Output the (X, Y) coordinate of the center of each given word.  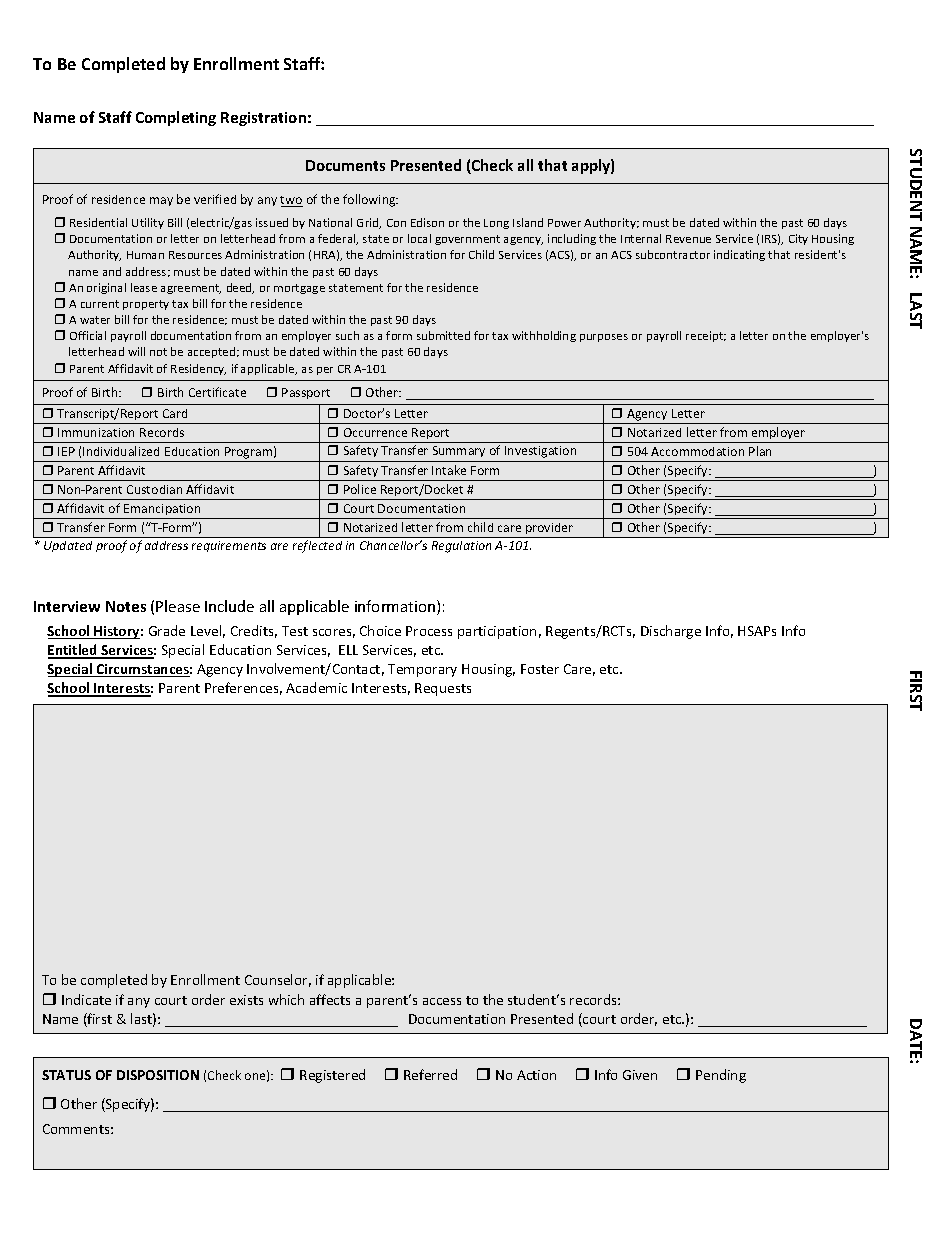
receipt (706, 336)
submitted (443, 335)
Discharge (671, 632)
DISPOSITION (158, 1075)
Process (429, 631)
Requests (443, 689)
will (136, 351)
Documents (345, 165)
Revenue (688, 239)
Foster (540, 669)
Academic (316, 687)
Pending (721, 1076)
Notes (126, 606)
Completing (176, 118)
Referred (430, 1074)
